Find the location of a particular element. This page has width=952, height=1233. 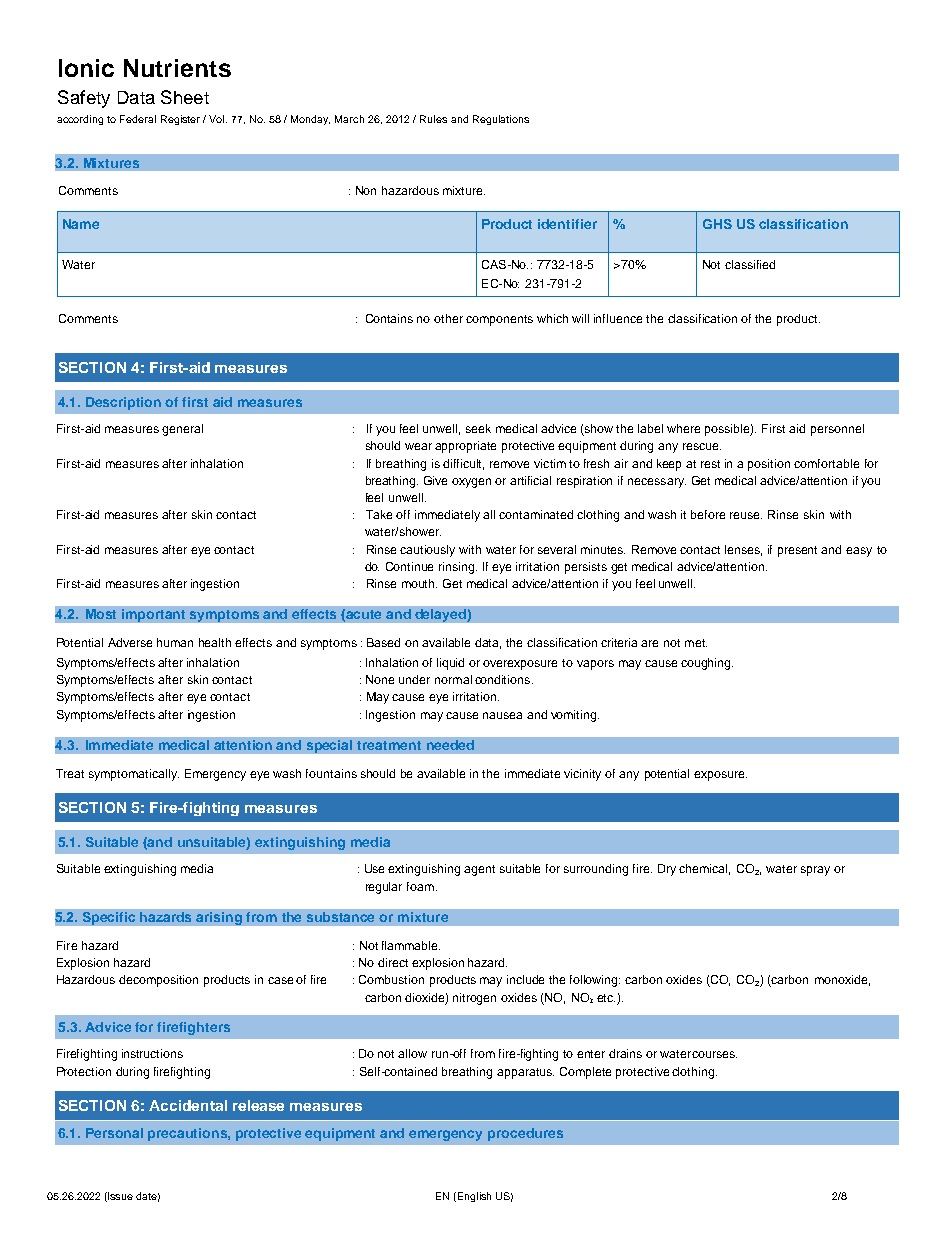

Regulations is located at coordinates (501, 120).
